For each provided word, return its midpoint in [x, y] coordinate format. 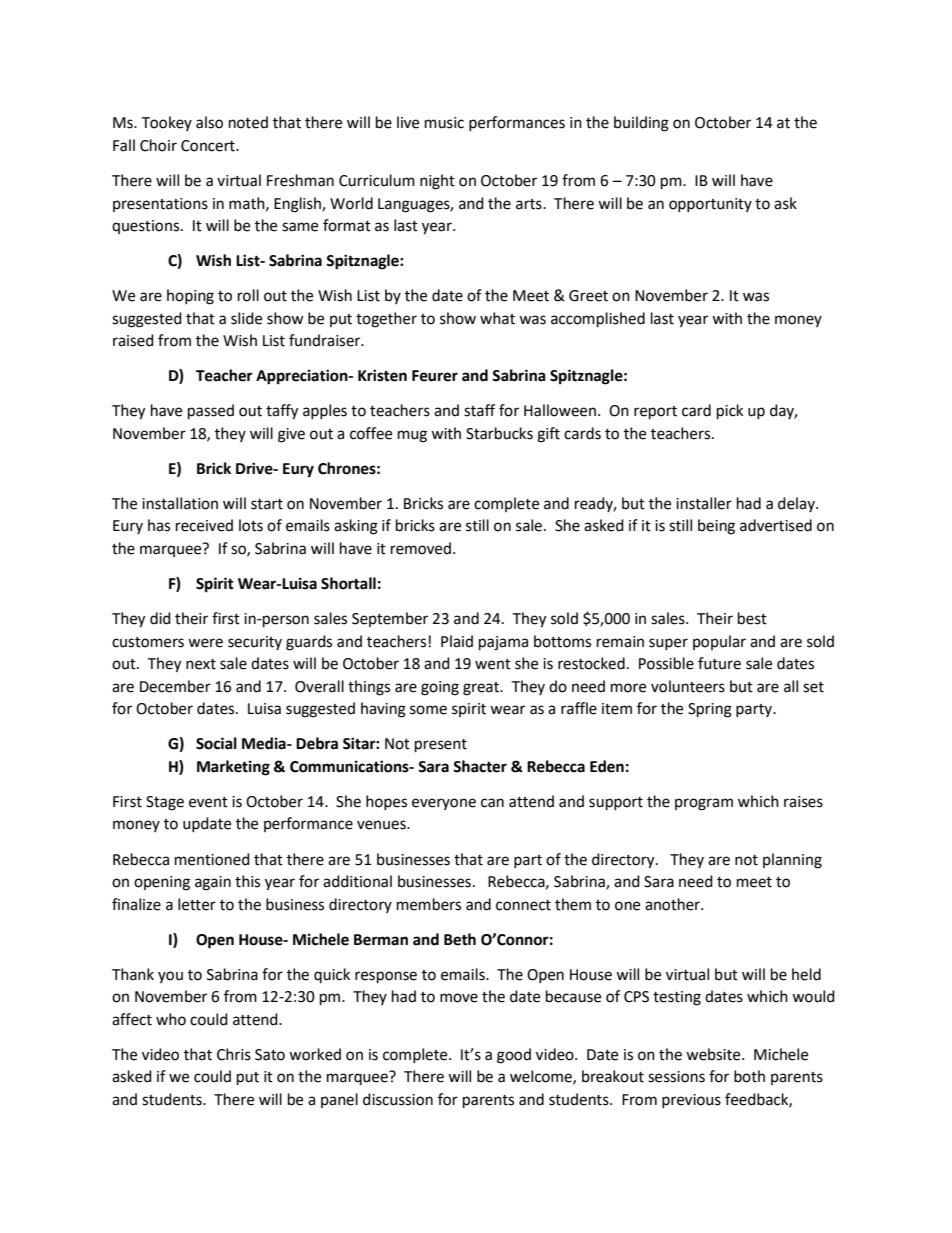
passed [211, 412]
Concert [209, 146]
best [752, 618]
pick [730, 412]
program [704, 804]
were [205, 643]
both [749, 1076]
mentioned [212, 859]
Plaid [457, 641]
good [514, 1056]
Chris [234, 1054]
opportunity [710, 205]
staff [479, 410]
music [444, 123]
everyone [444, 804]
